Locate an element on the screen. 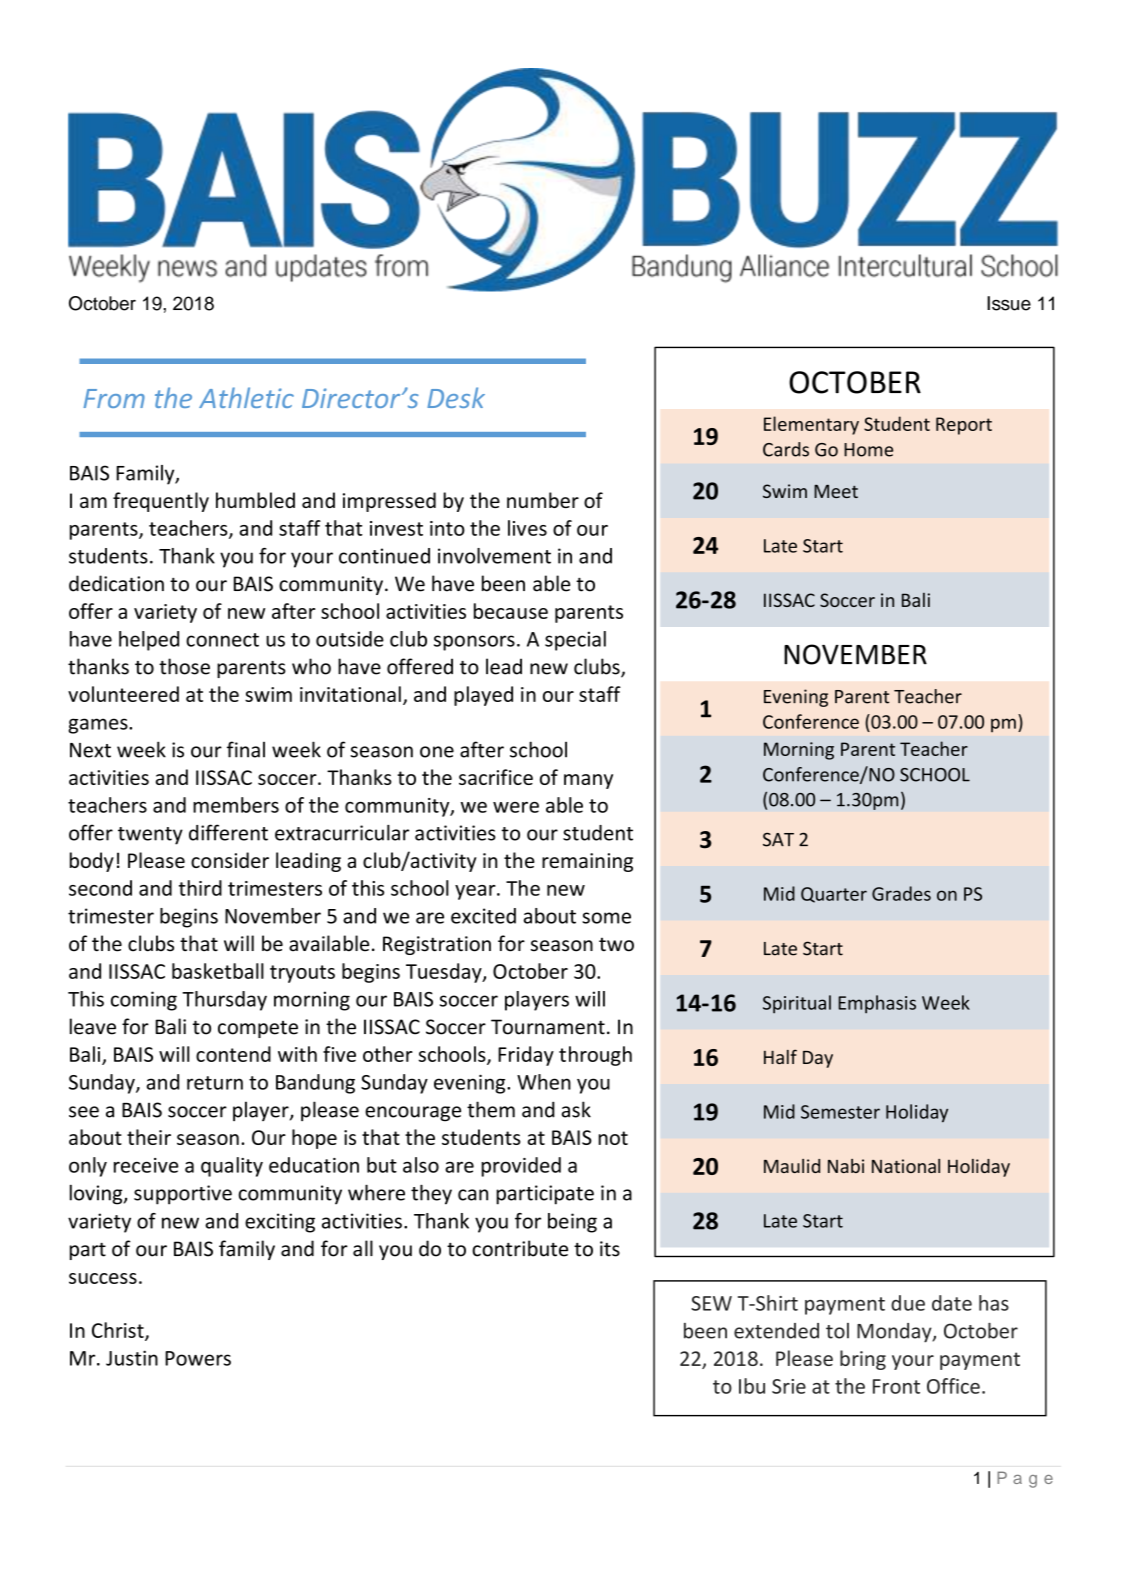 The width and height of the screenshot is (1126, 1592). Athletic is located at coordinates (246, 397).
